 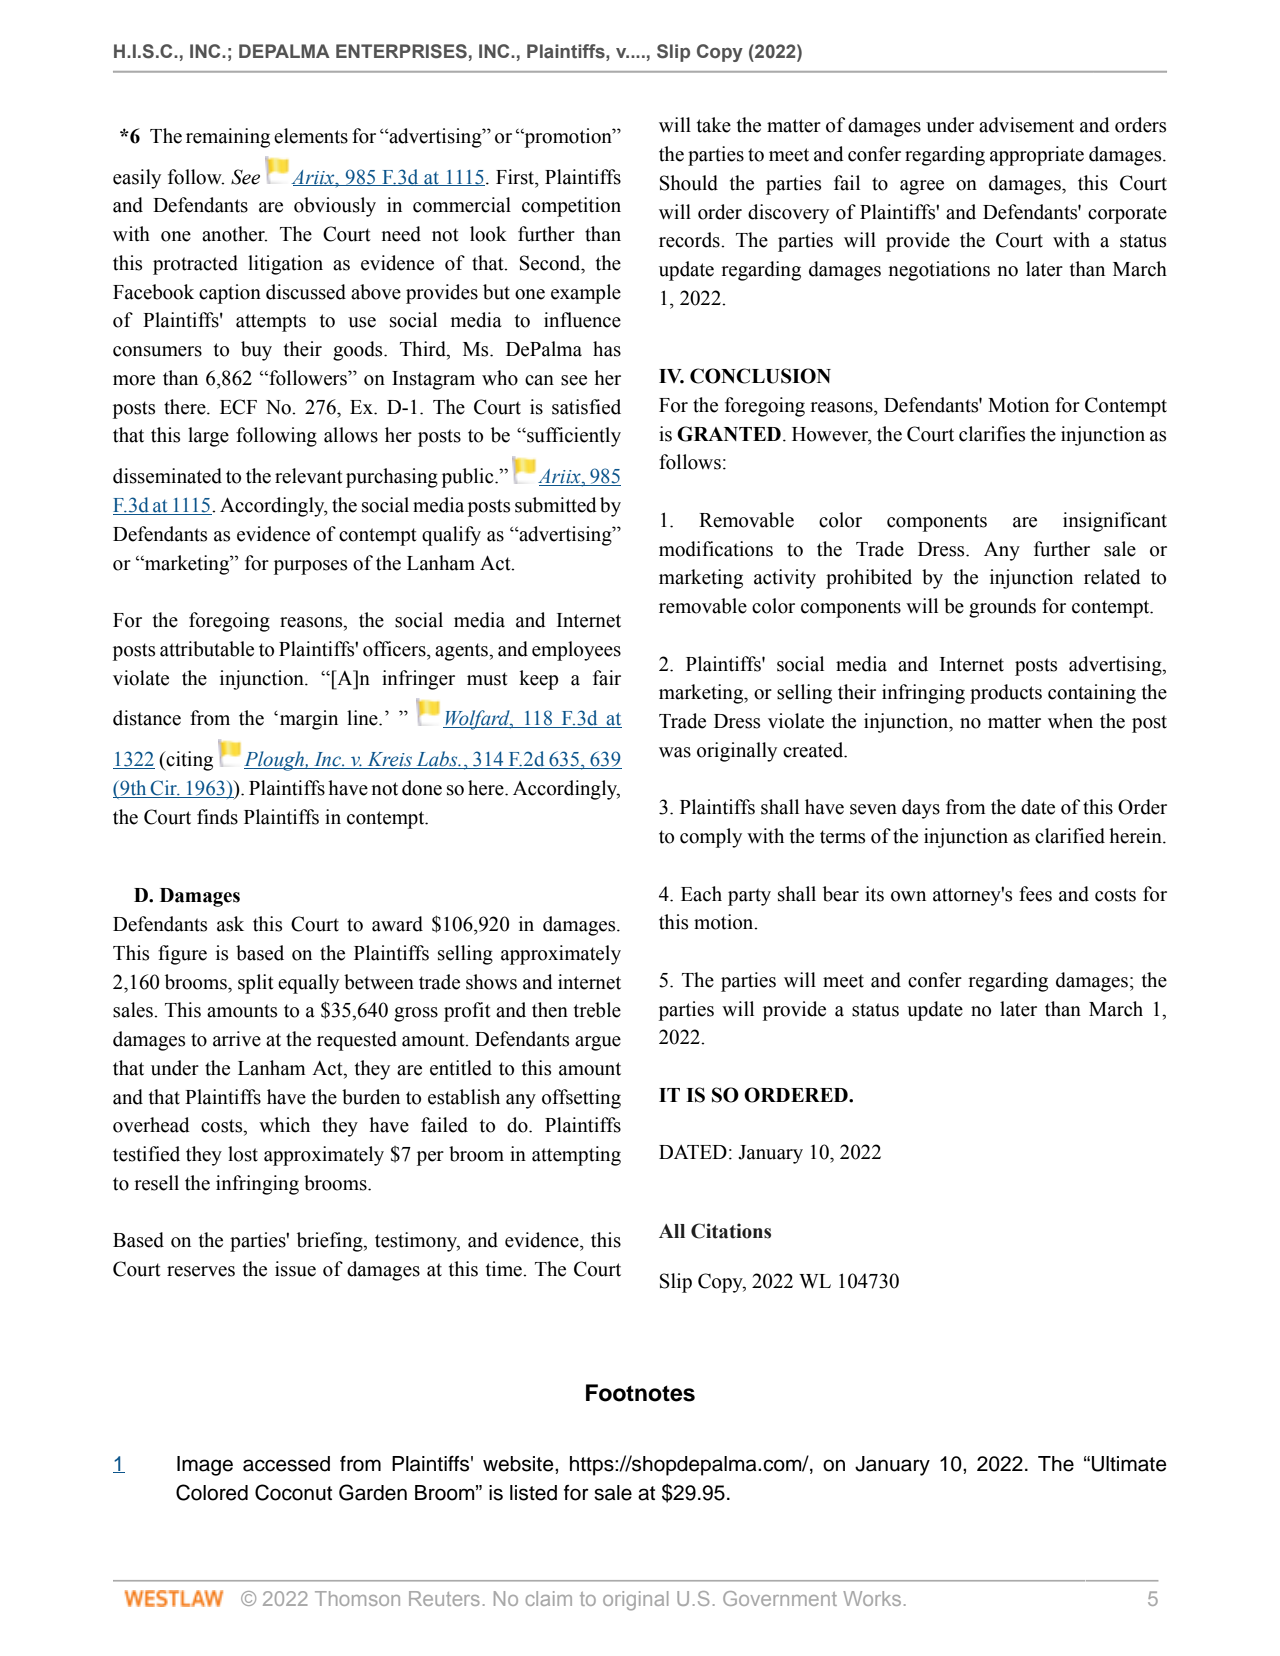 What do you see at coordinates (598, 1043) in the screenshot?
I see `argue` at bounding box center [598, 1043].
